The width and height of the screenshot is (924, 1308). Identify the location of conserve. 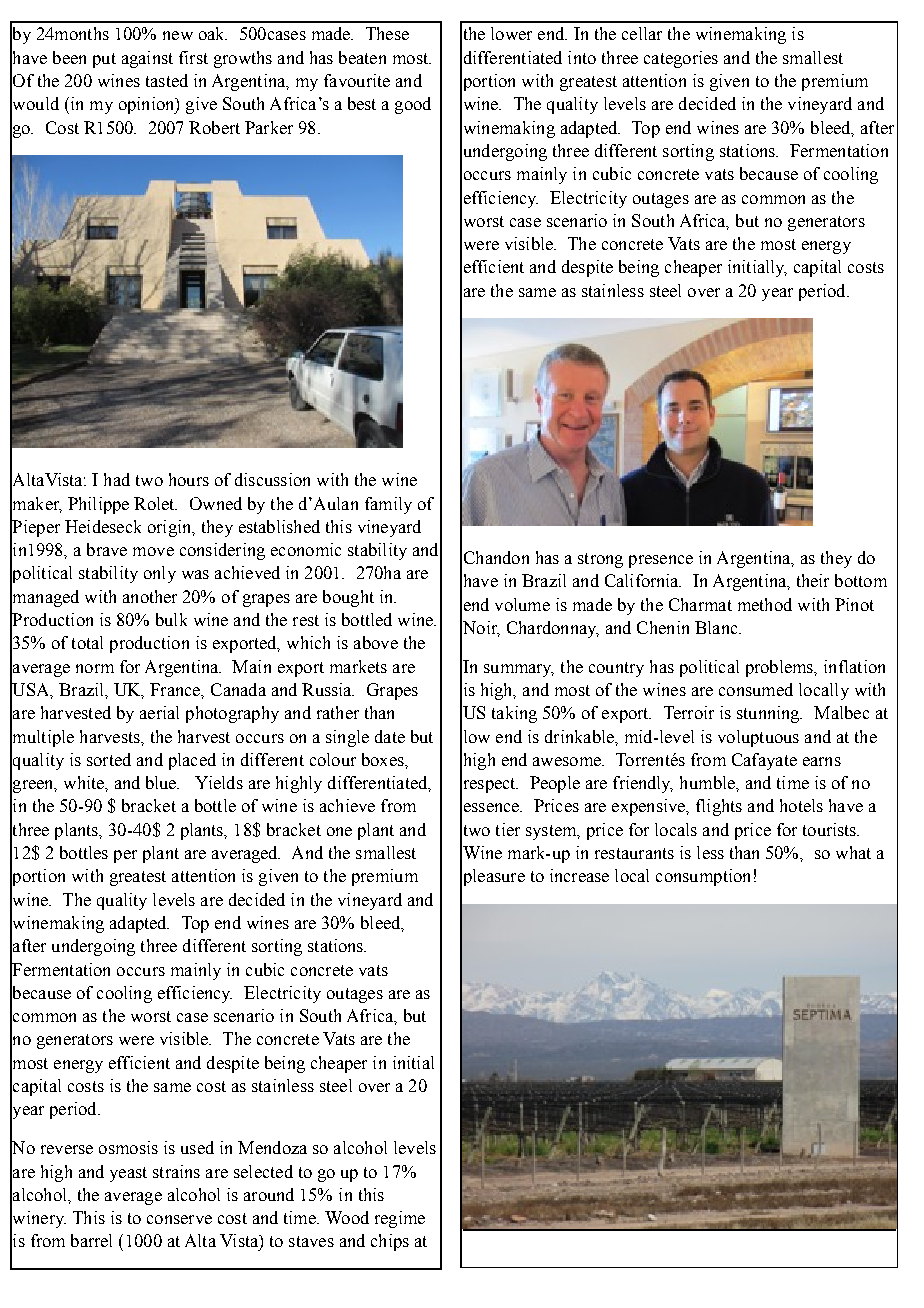
(179, 1219).
